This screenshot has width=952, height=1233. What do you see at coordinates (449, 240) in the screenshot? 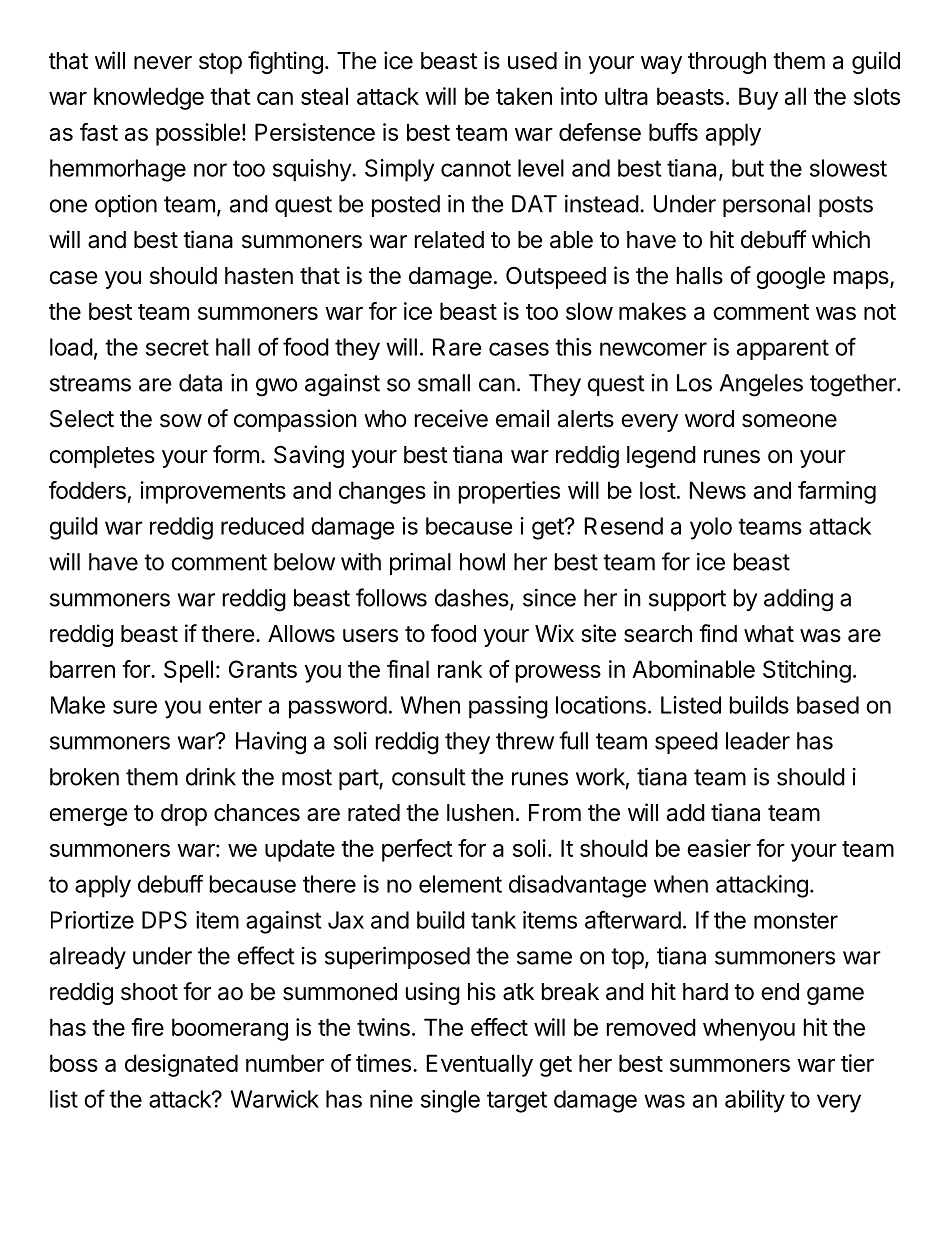
I see `related` at bounding box center [449, 240].
